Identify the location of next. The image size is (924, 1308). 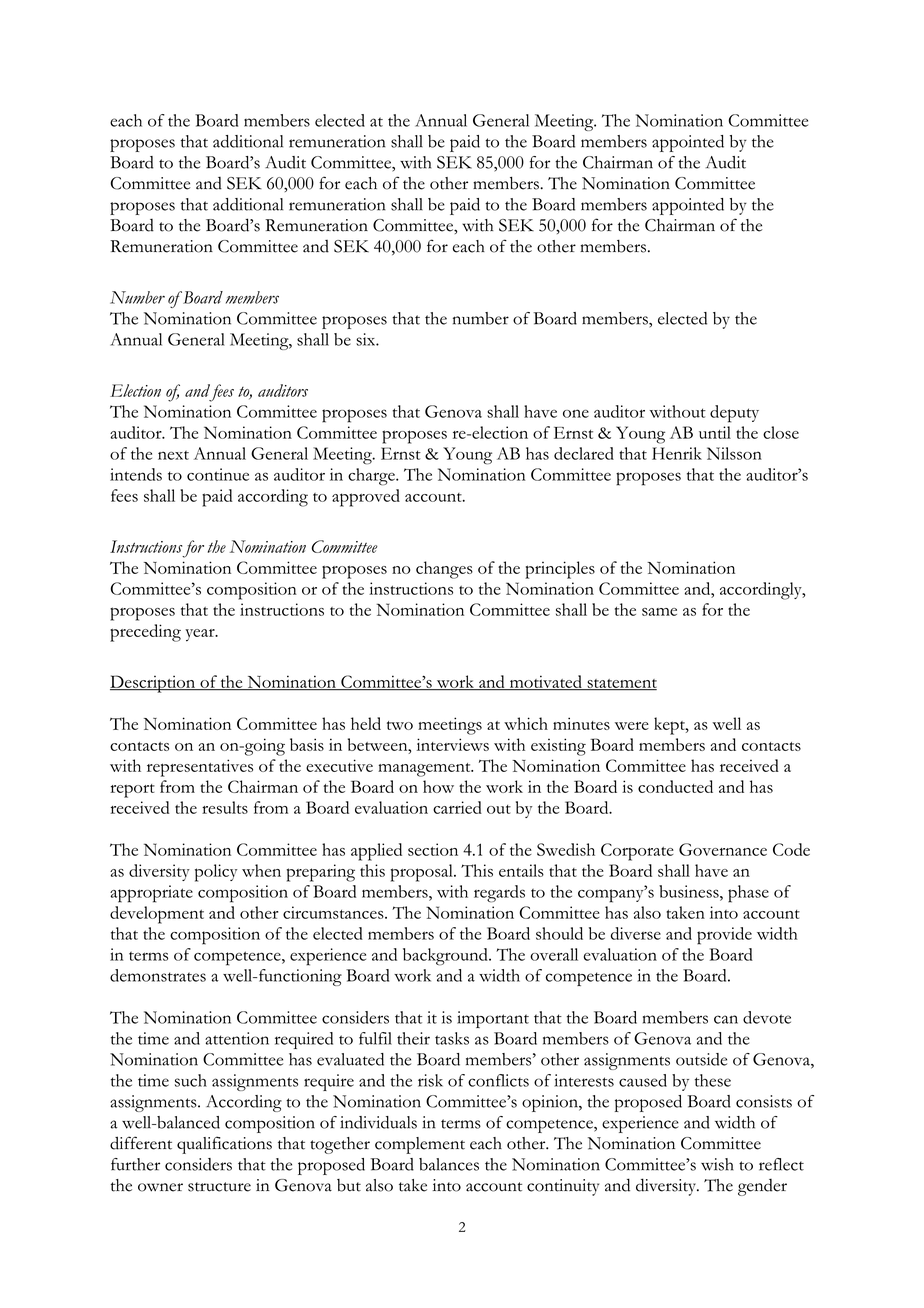
(173, 455).
